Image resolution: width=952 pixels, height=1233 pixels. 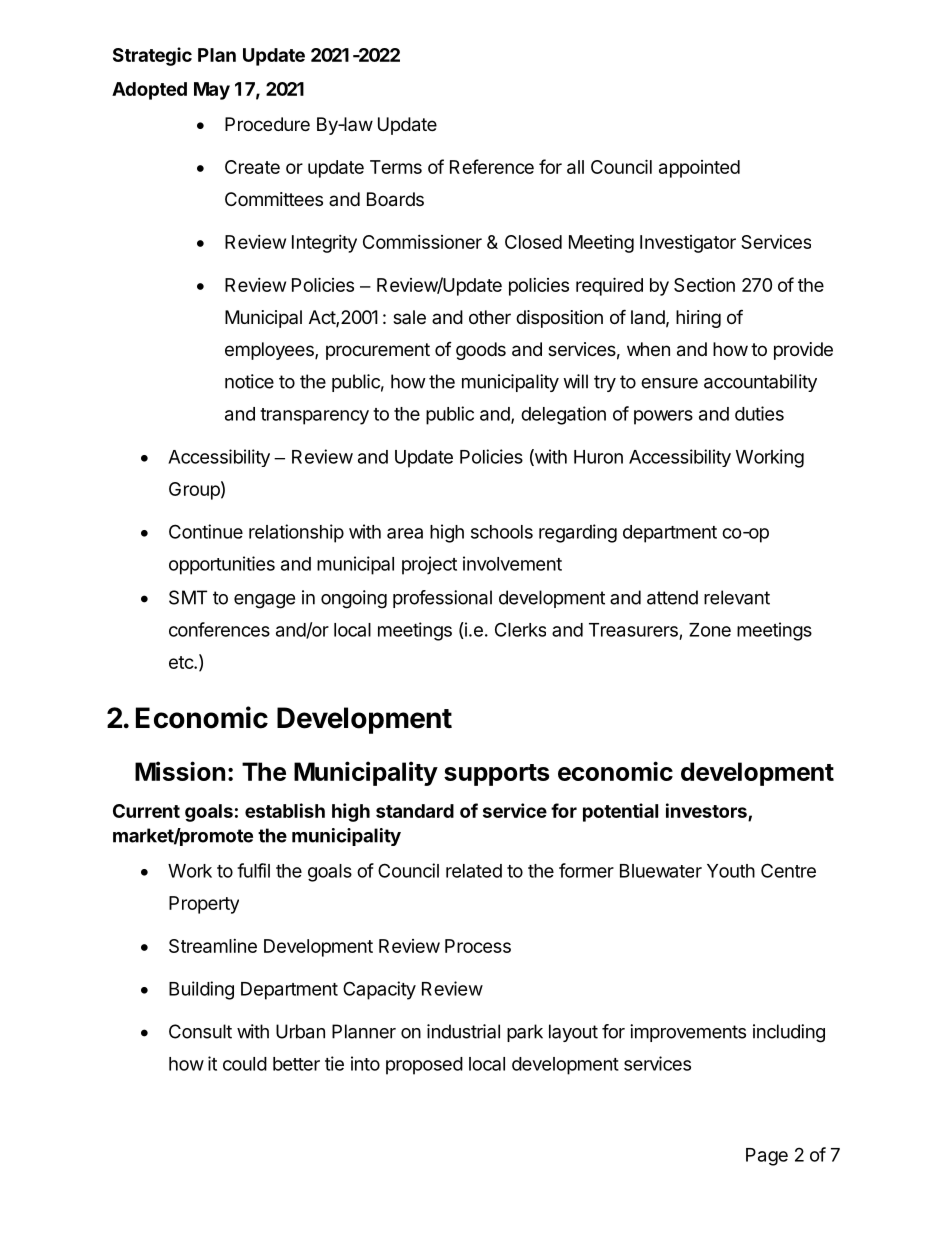 I want to click on May, so click(x=212, y=91).
